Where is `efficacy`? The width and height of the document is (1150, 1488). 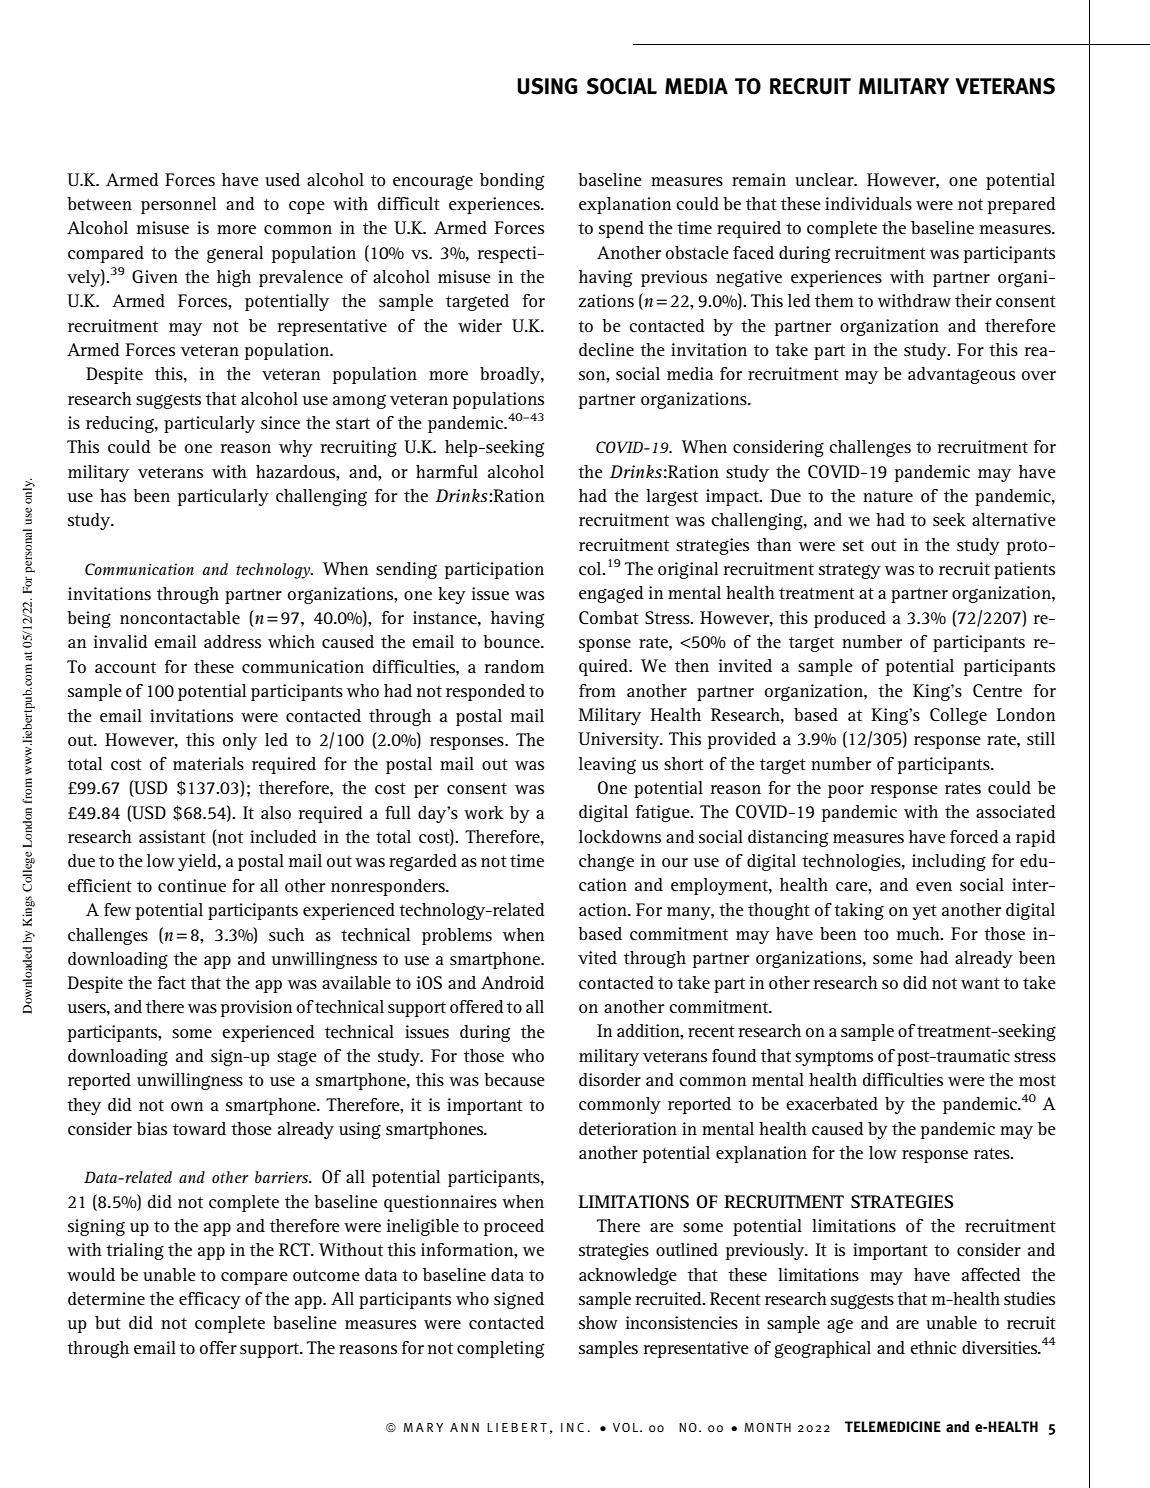
efficacy is located at coordinates (210, 1300).
